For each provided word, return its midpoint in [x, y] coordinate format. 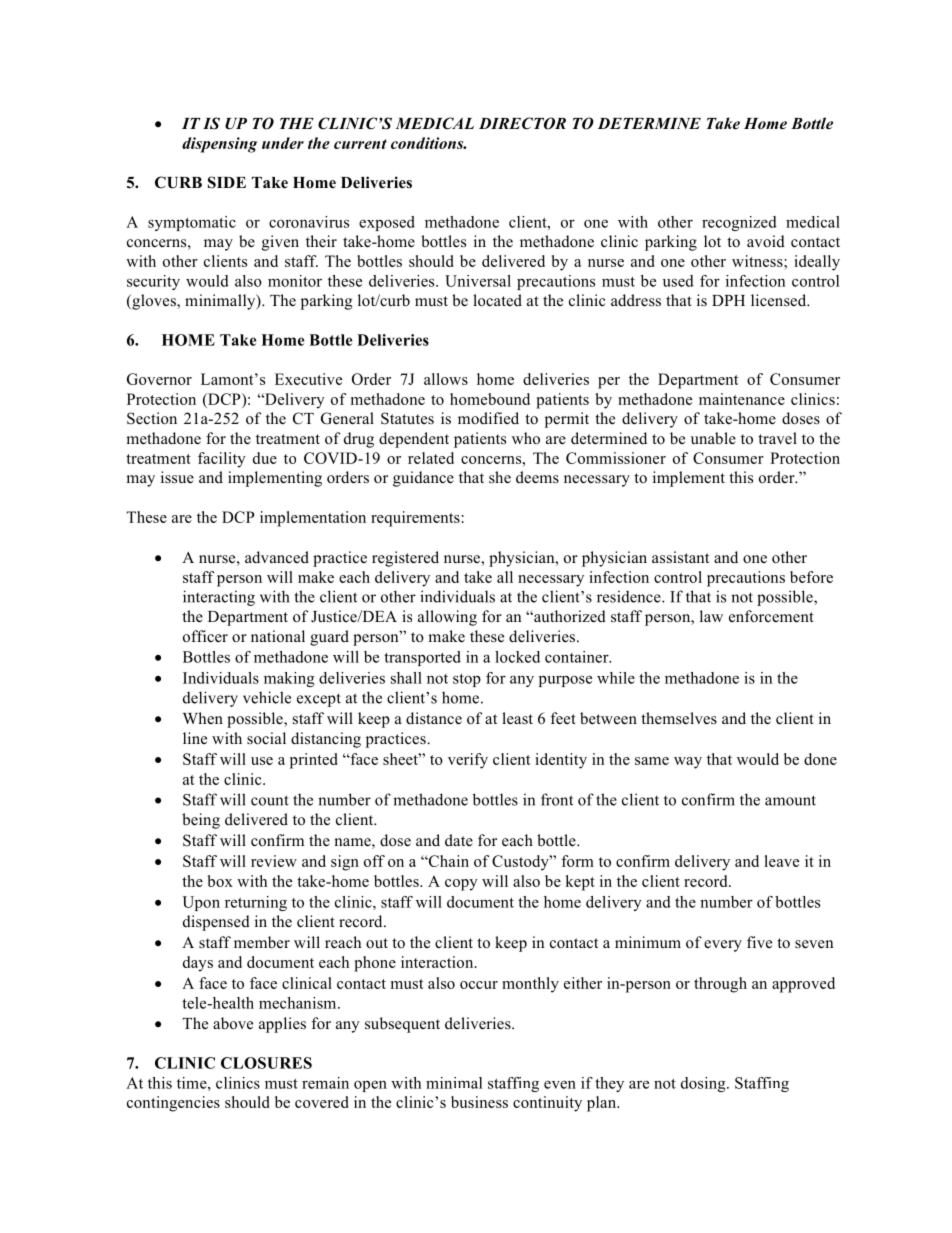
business [479, 1102]
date [459, 840]
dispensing [219, 145]
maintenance [742, 399]
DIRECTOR [522, 123]
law [711, 616]
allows [446, 379]
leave [781, 861]
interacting [219, 598]
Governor [159, 379]
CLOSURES [266, 1063]
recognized [739, 223]
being [201, 821]
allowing [447, 618]
